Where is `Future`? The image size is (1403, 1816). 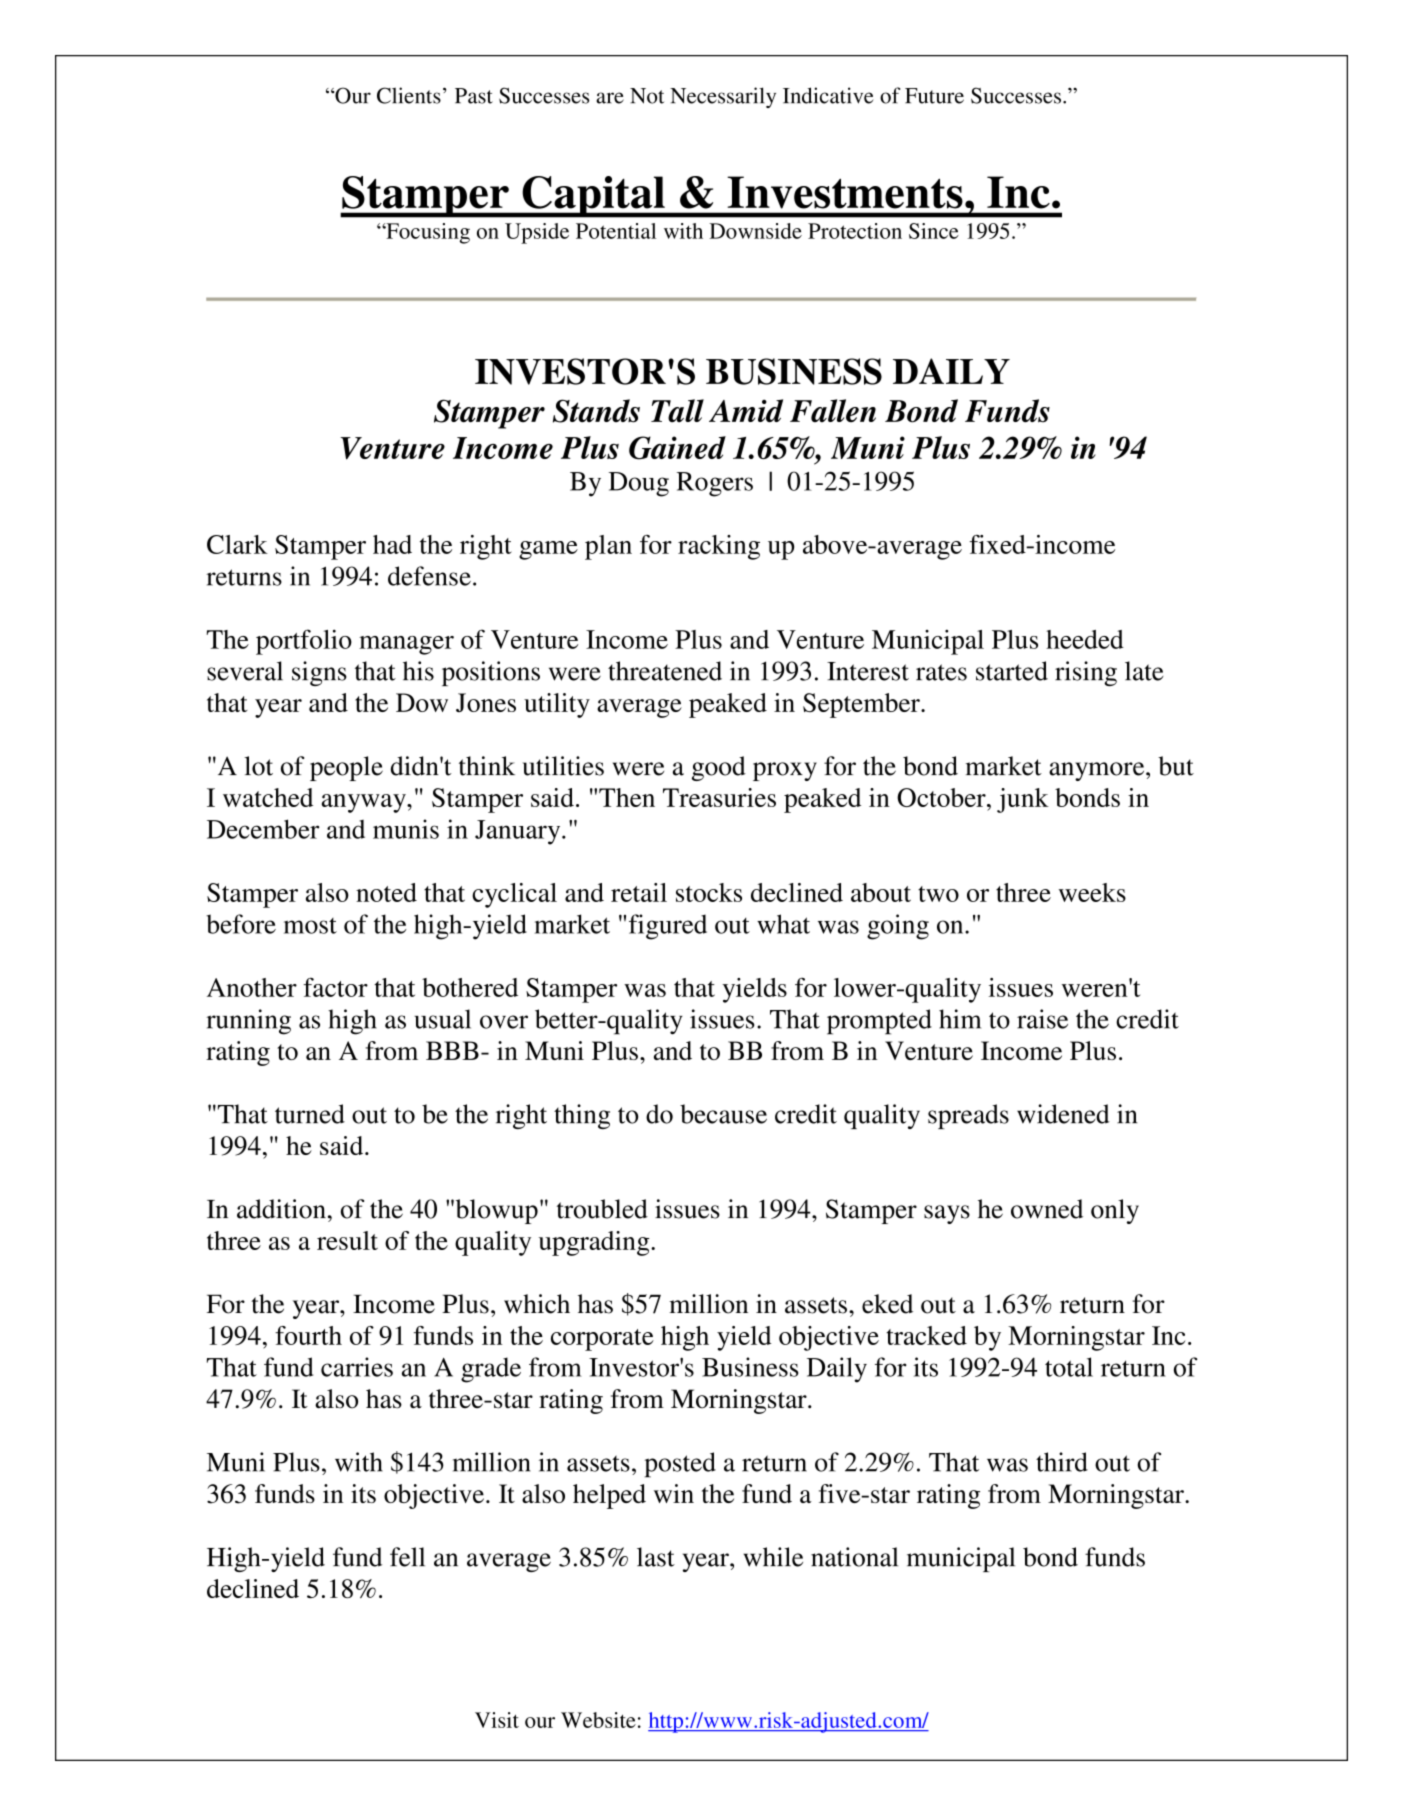 Future is located at coordinates (934, 96).
